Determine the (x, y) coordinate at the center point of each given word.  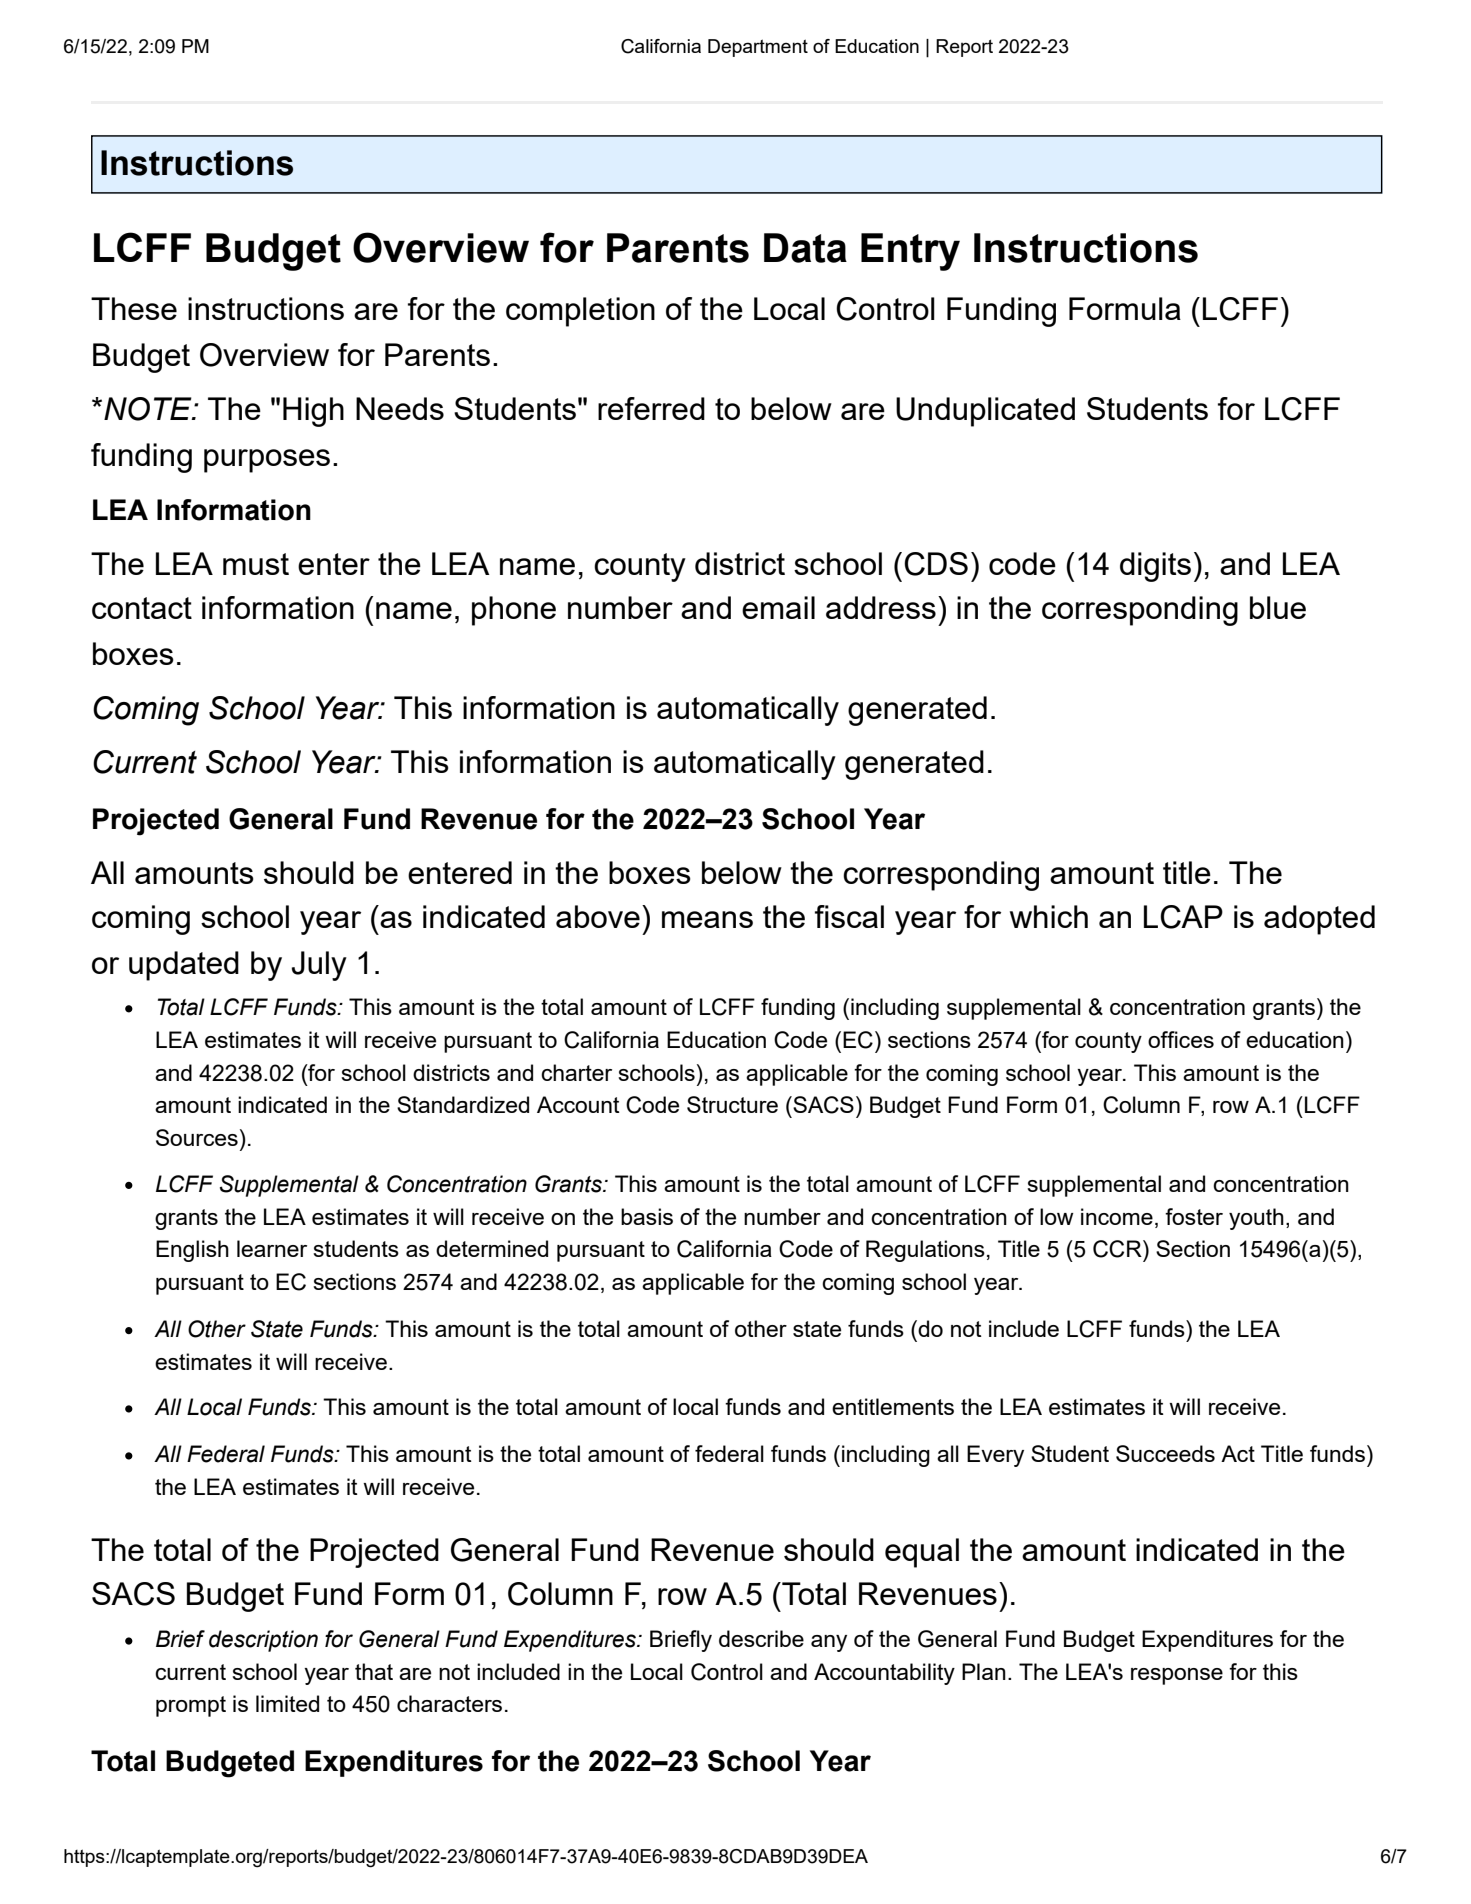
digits (1155, 567)
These (134, 308)
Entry (910, 252)
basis (647, 1216)
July (319, 966)
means (707, 919)
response (1177, 1676)
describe (761, 1638)
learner (272, 1248)
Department (758, 48)
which (1049, 916)
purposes (267, 461)
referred (651, 408)
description (263, 1641)
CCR (1118, 1249)
